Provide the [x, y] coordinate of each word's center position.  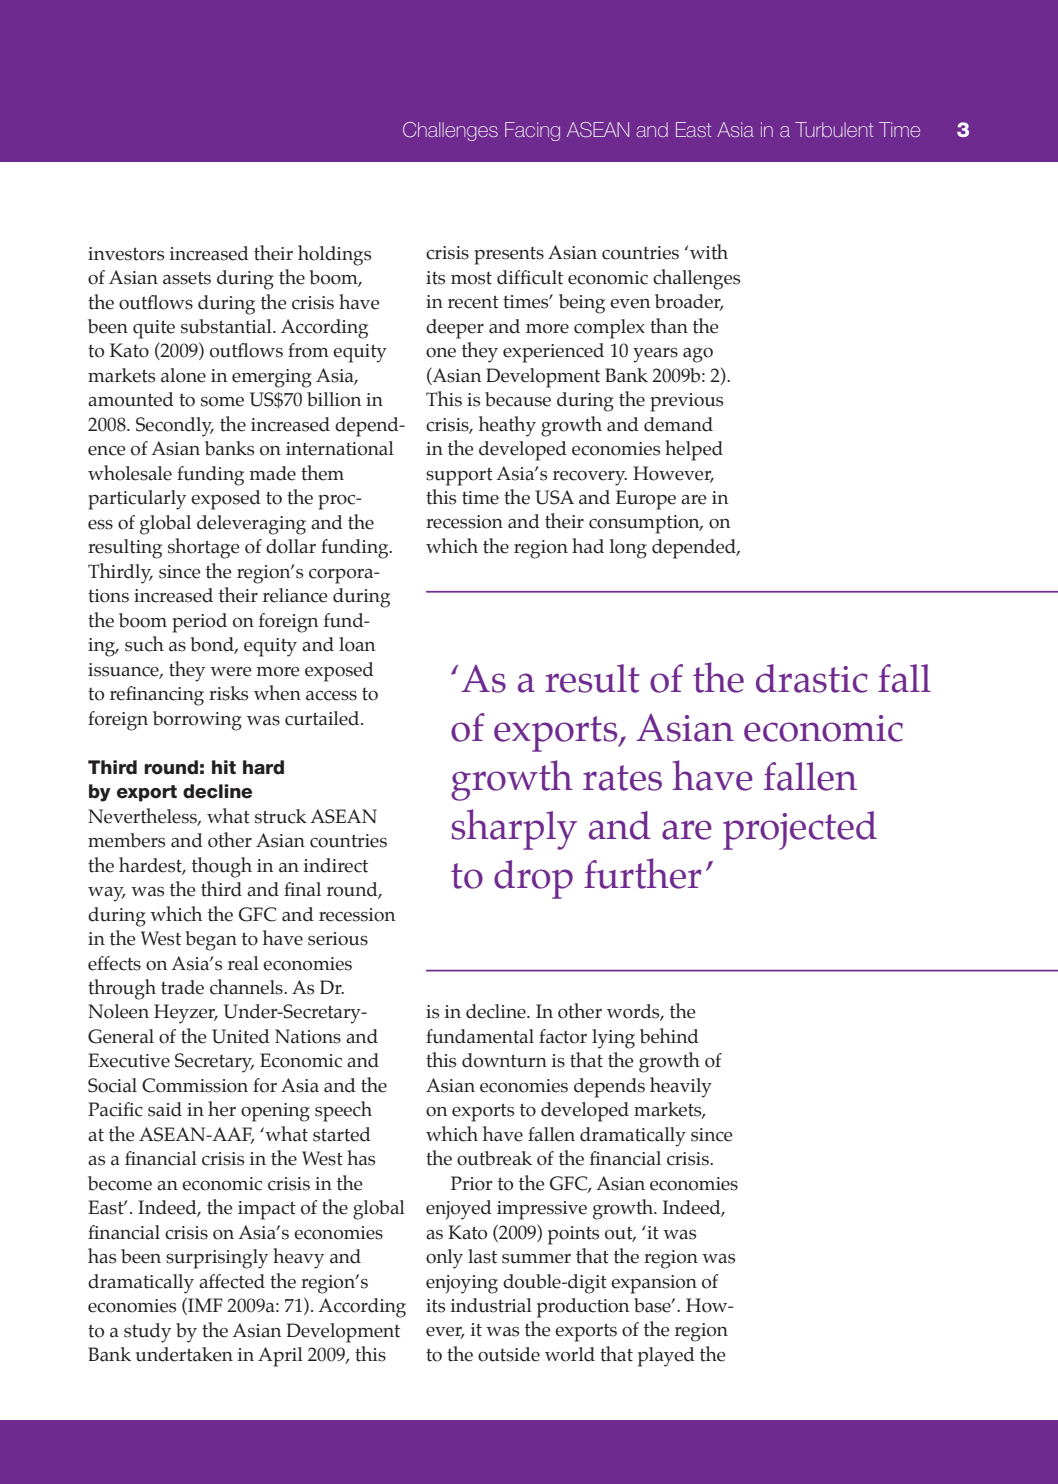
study [147, 1333]
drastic [812, 678]
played [666, 1357]
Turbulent [834, 129]
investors [126, 254]
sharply [514, 829]
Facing [532, 131]
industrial [491, 1305]
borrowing [197, 721]
